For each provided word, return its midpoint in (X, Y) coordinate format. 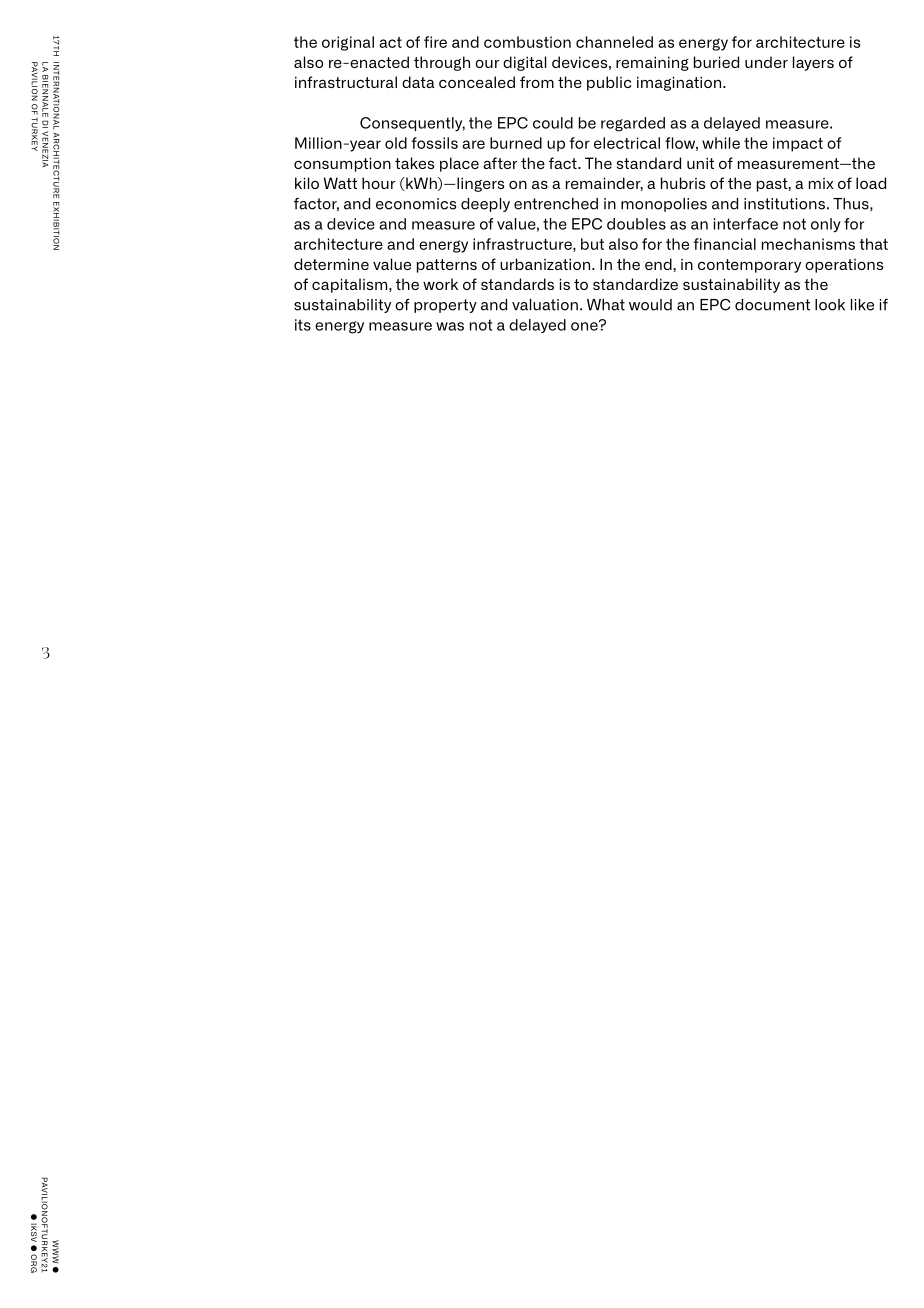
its (303, 325)
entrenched (556, 204)
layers (813, 63)
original (348, 43)
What (606, 305)
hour (378, 183)
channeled (614, 42)
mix (821, 183)
